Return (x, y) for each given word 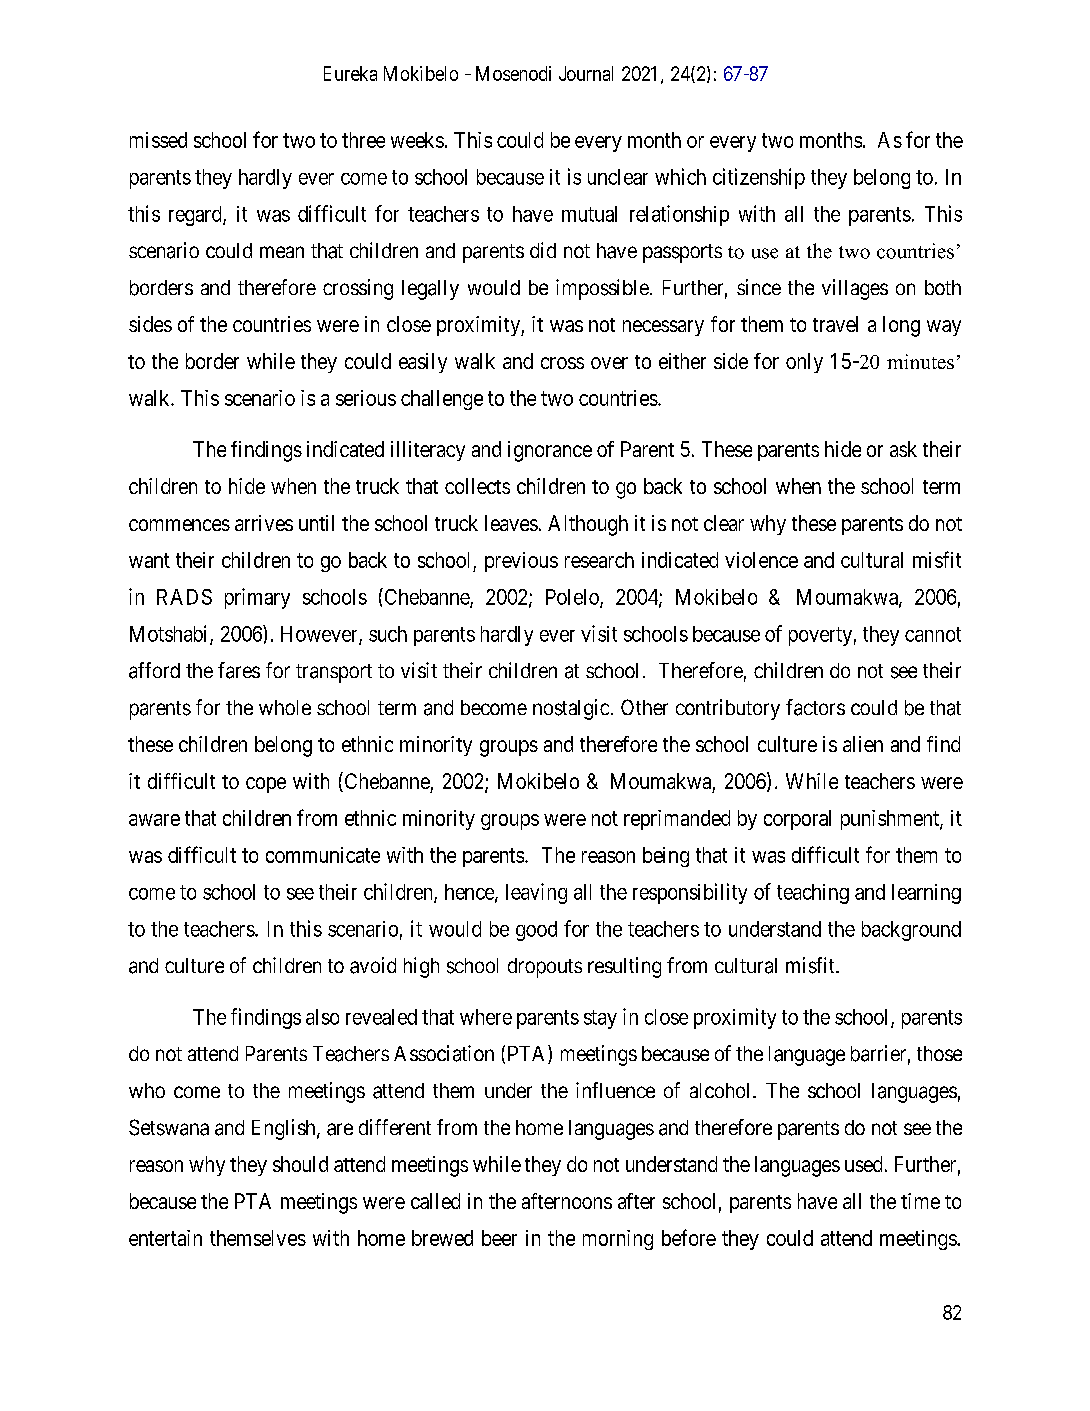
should (300, 1164)
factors (815, 707)
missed (158, 140)
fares (239, 670)
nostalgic (571, 709)
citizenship (759, 178)
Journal (586, 73)
